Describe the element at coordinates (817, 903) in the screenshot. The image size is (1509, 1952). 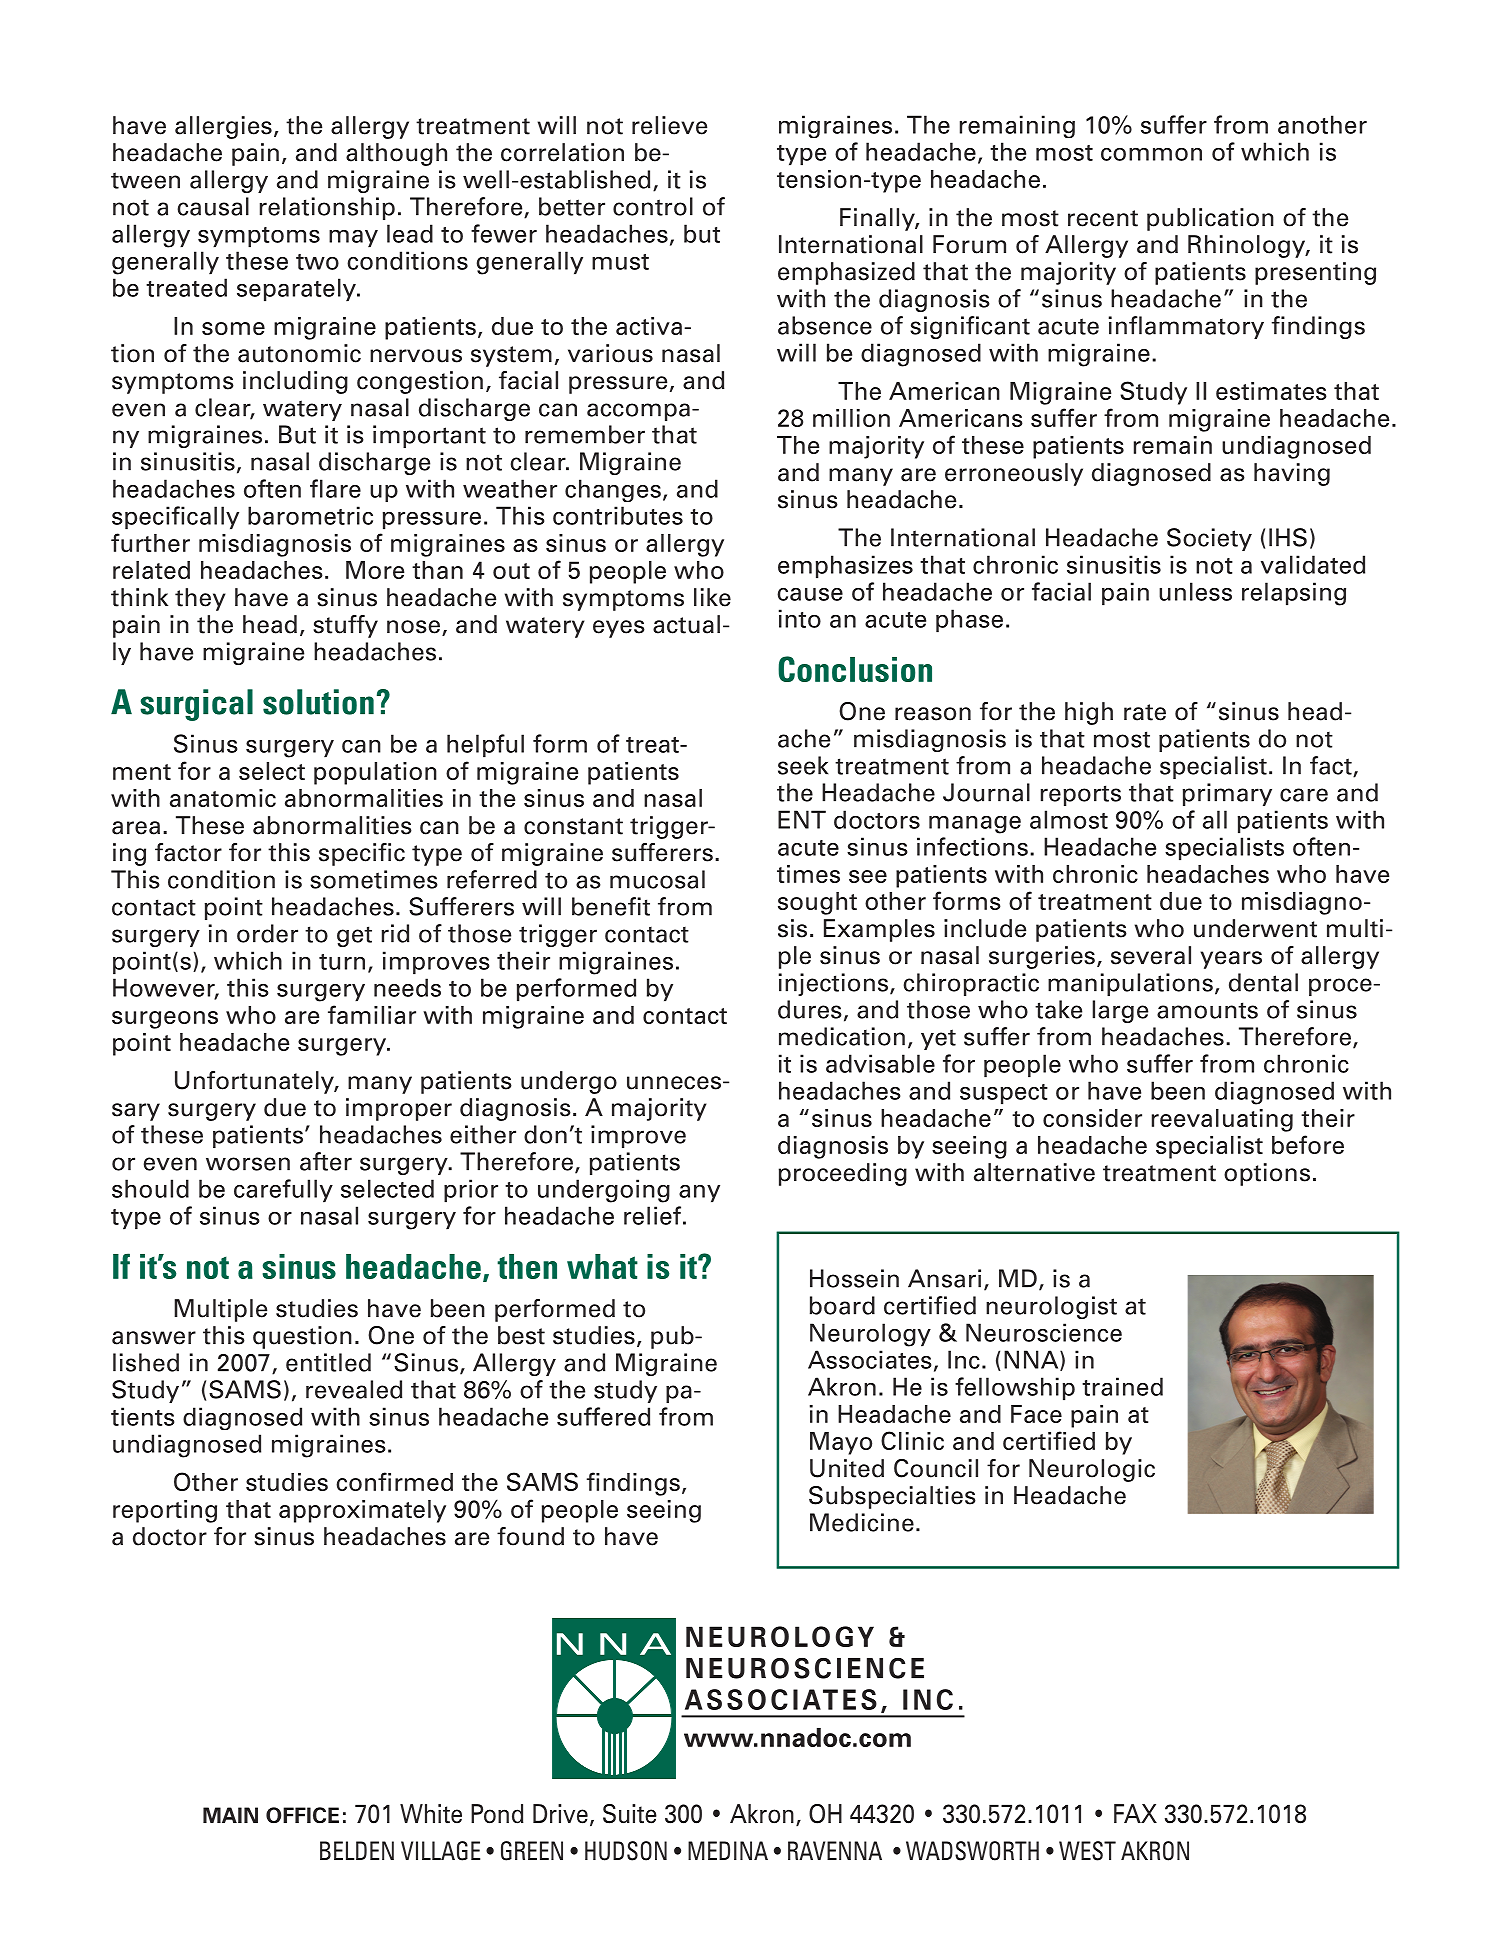
I see `sought` at that location.
